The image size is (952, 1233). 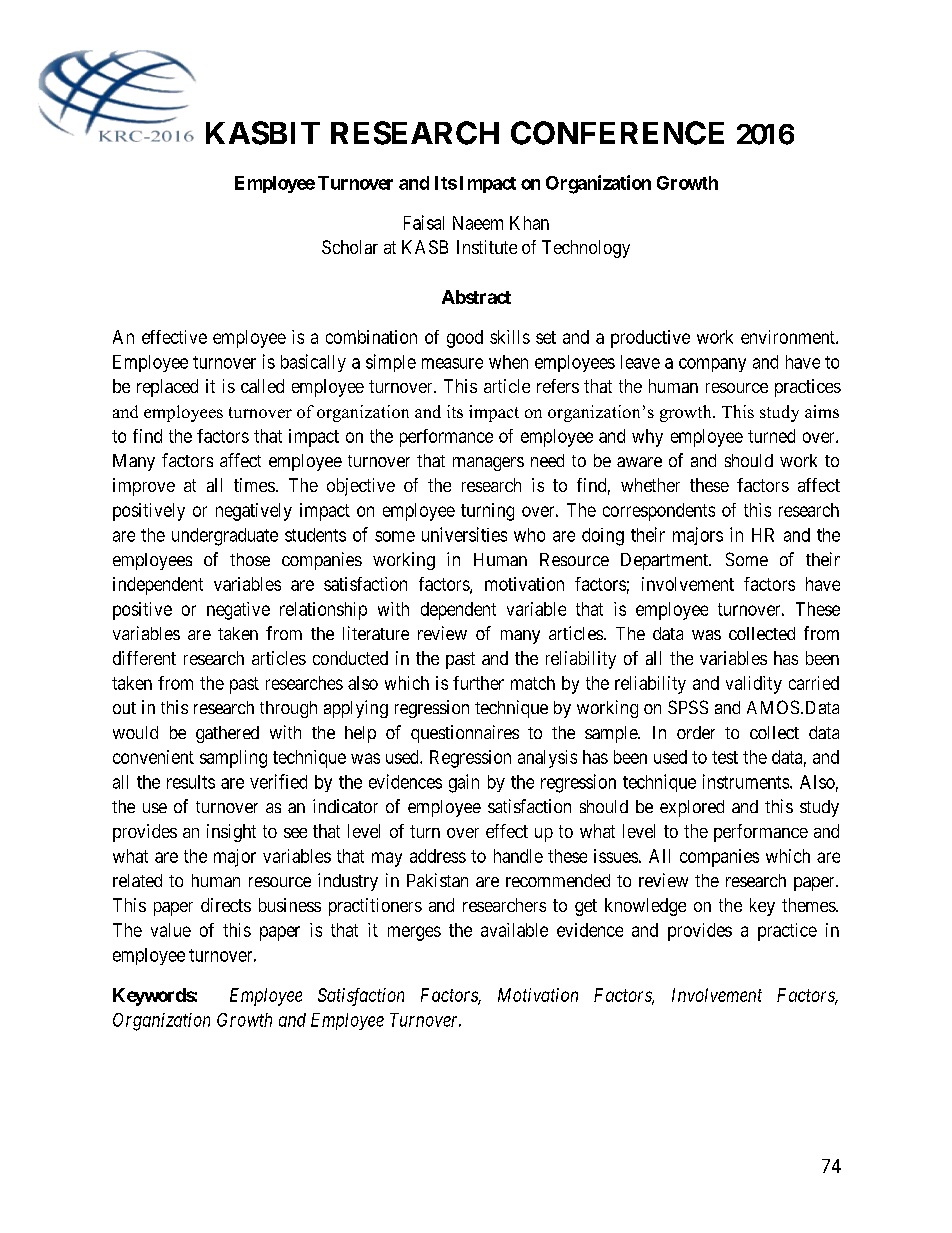 I want to click on order, so click(x=696, y=732).
